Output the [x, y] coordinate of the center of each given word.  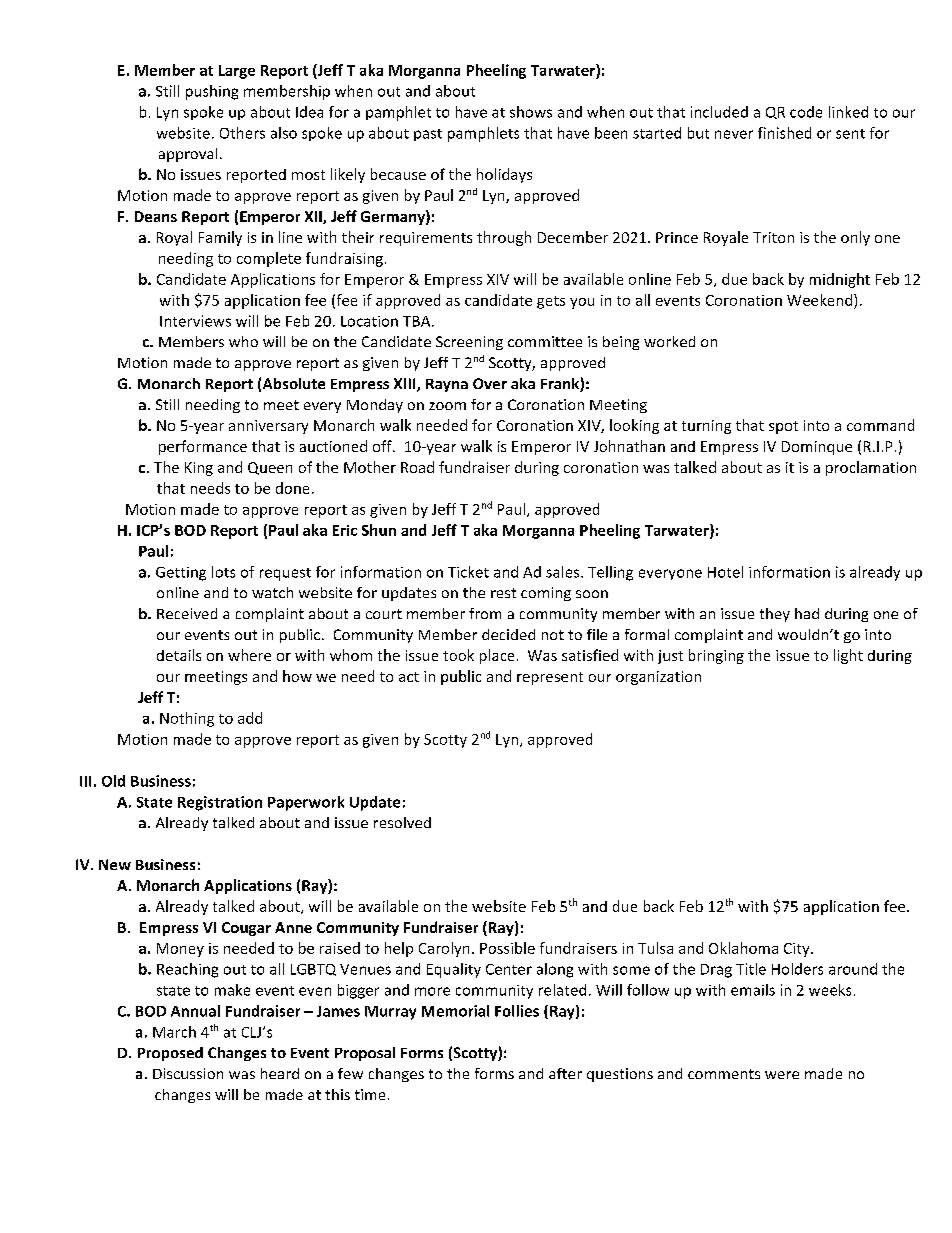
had [807, 613]
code [806, 112]
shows [531, 112]
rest [503, 593]
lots [223, 572]
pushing [212, 92]
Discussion [188, 1073]
